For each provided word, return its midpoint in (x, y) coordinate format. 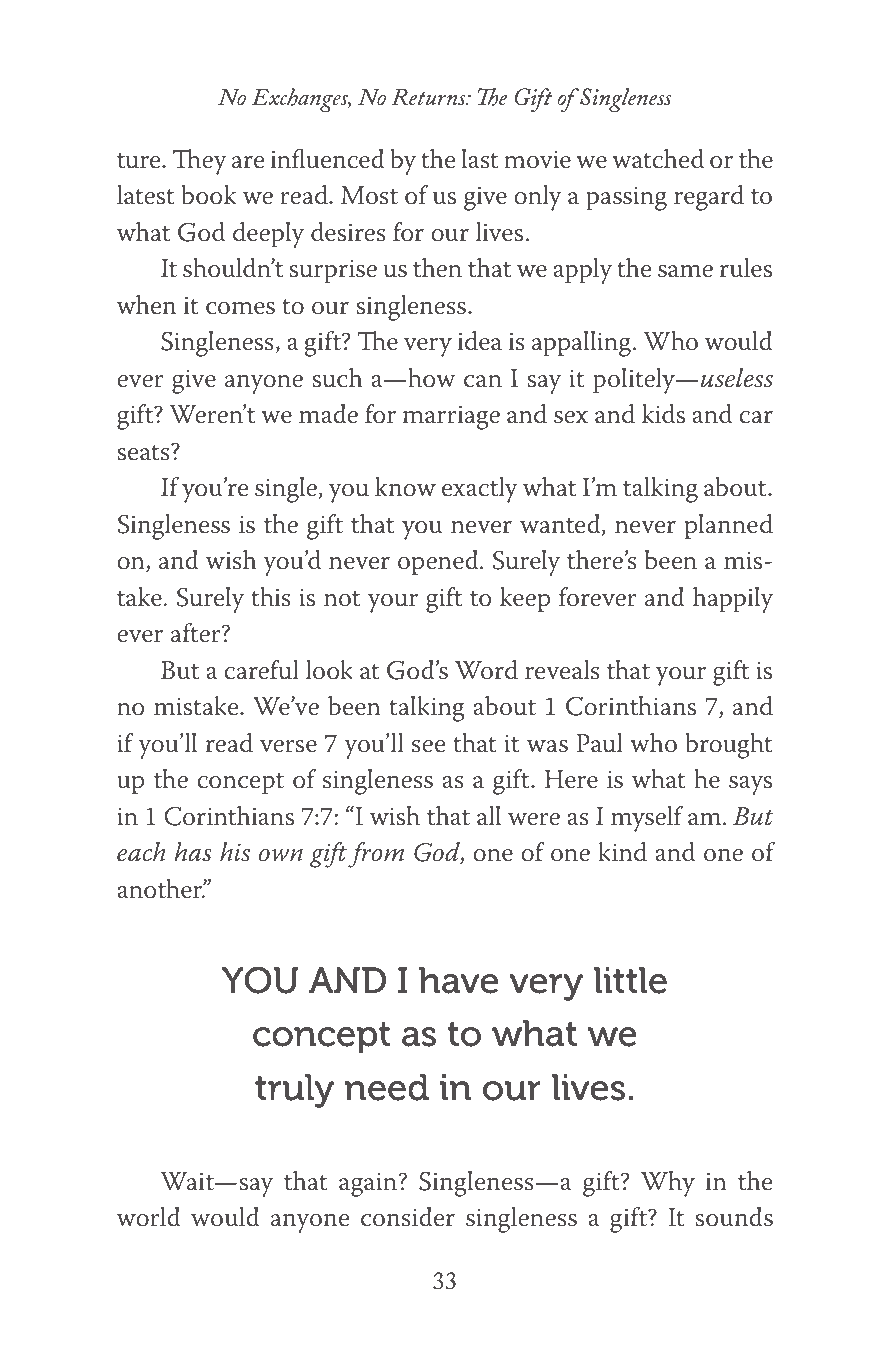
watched (658, 159)
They (200, 162)
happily (733, 600)
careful (261, 670)
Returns (429, 97)
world (148, 1217)
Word (486, 670)
